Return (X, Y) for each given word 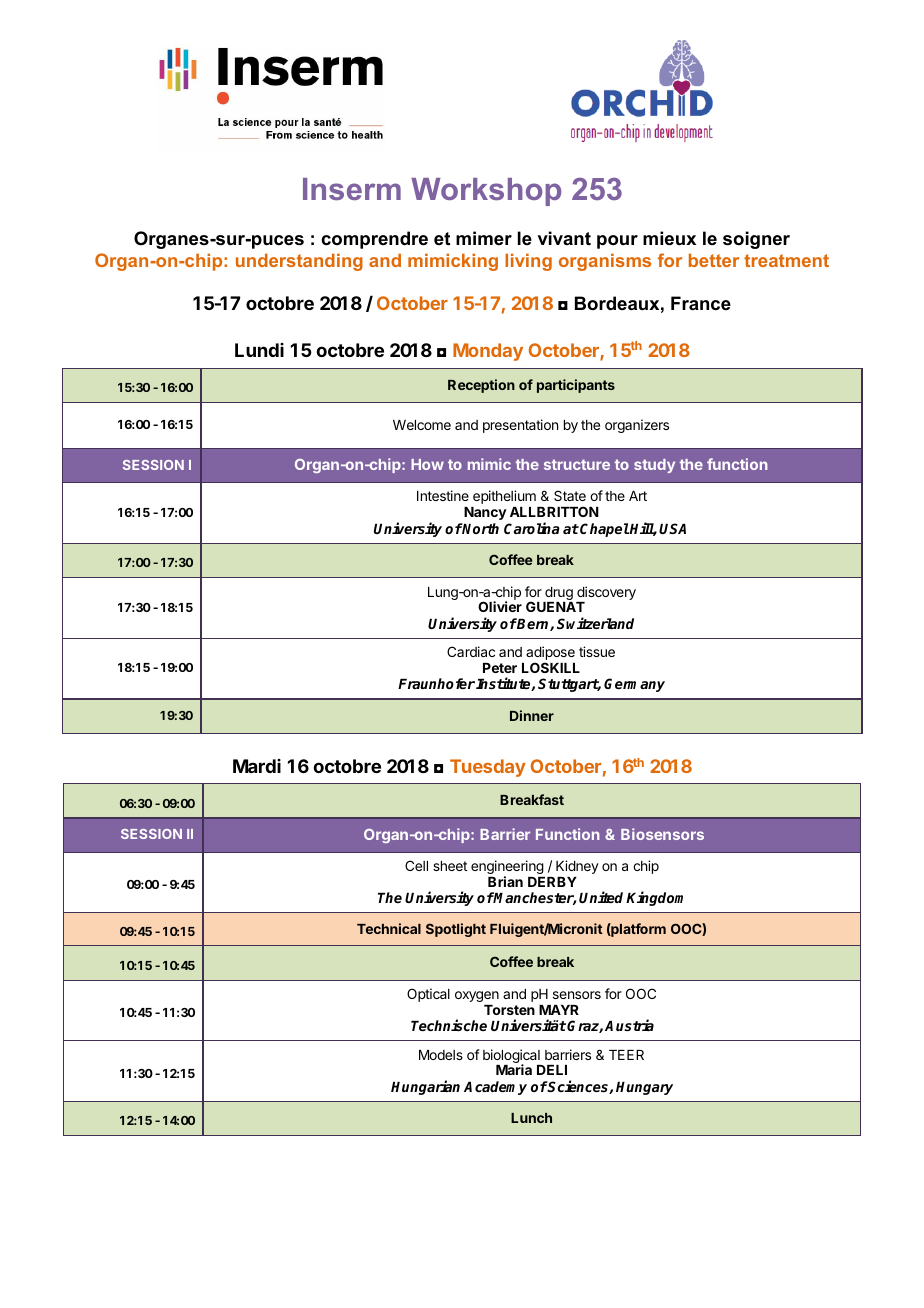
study (654, 466)
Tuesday (488, 768)
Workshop (486, 192)
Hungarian (425, 1087)
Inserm (352, 189)
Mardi (257, 766)
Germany (634, 685)
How (427, 464)
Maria (514, 1069)
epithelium (504, 497)
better (714, 260)
